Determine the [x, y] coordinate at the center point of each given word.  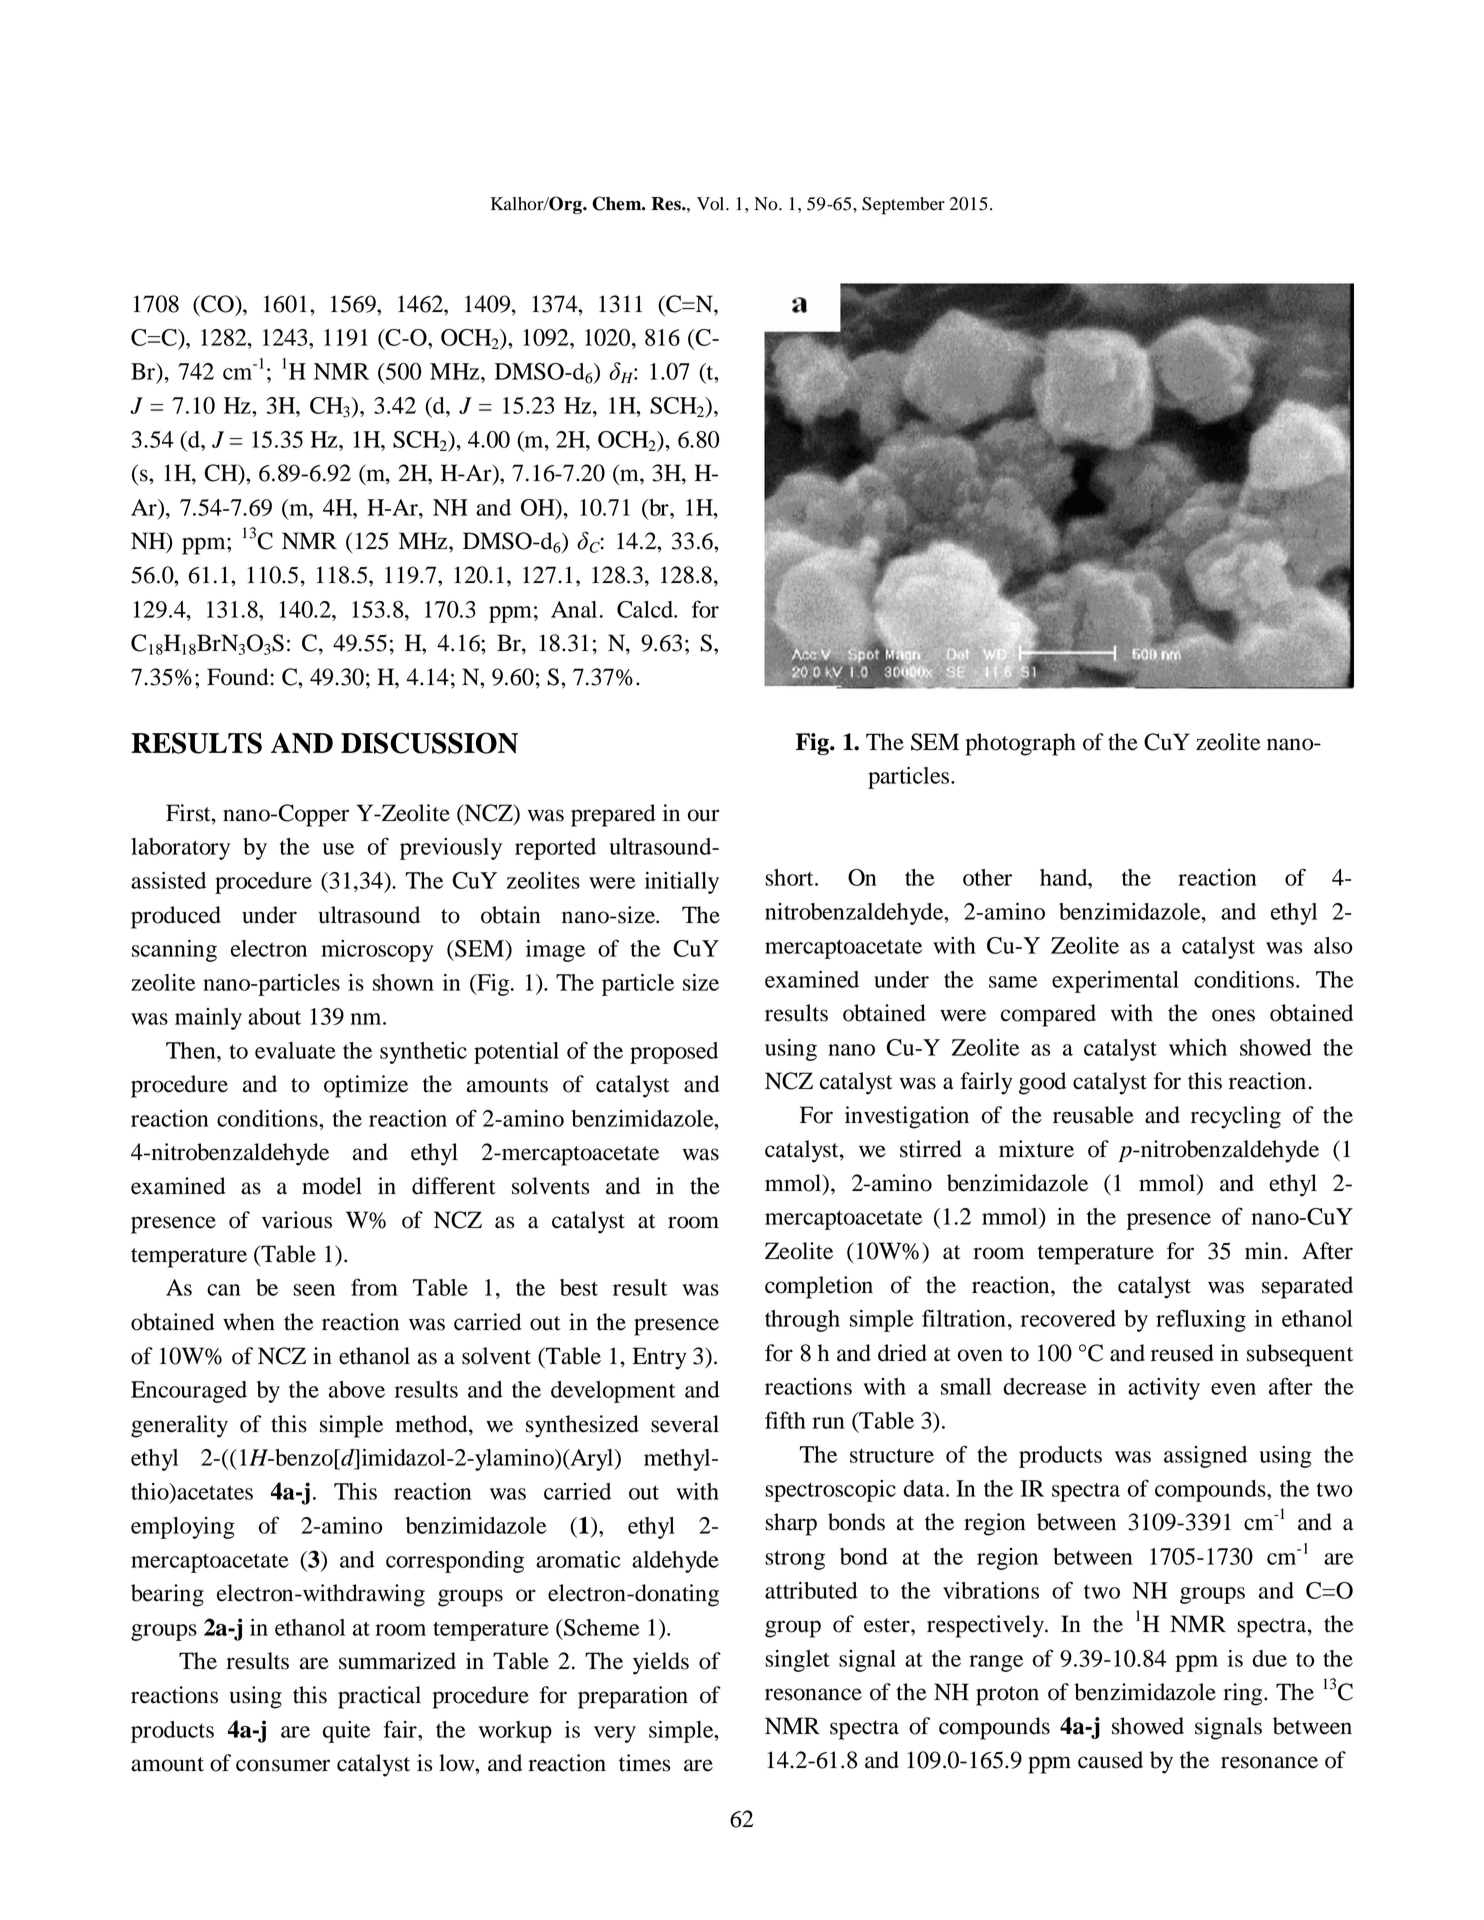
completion [819, 1287]
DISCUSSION [429, 743]
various [297, 1220]
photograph [1021, 744]
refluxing [1201, 1320]
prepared [613, 815]
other [987, 877]
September [903, 206]
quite [346, 1732]
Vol [712, 204]
